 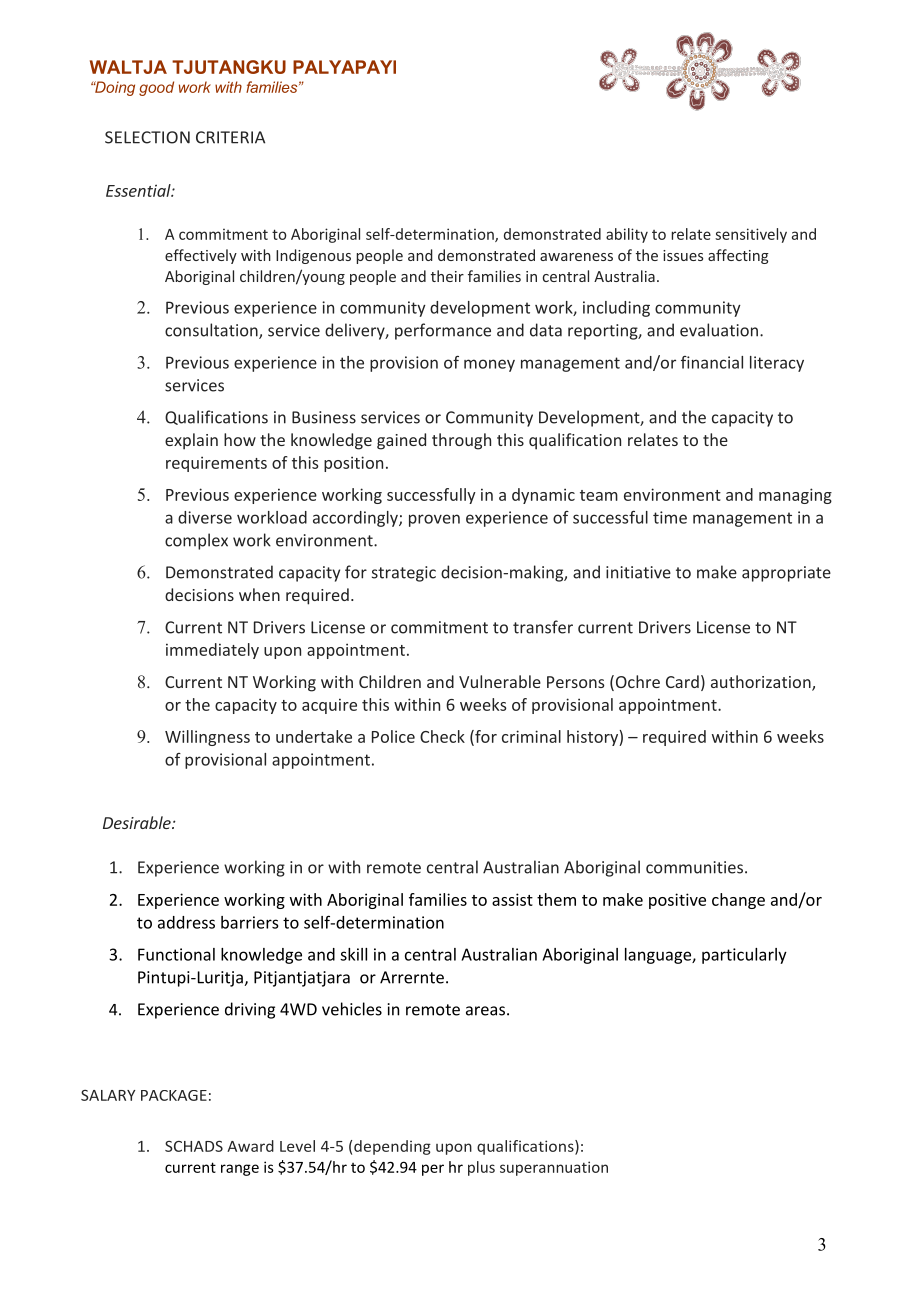 I want to click on Vulnerable, so click(x=500, y=681).
